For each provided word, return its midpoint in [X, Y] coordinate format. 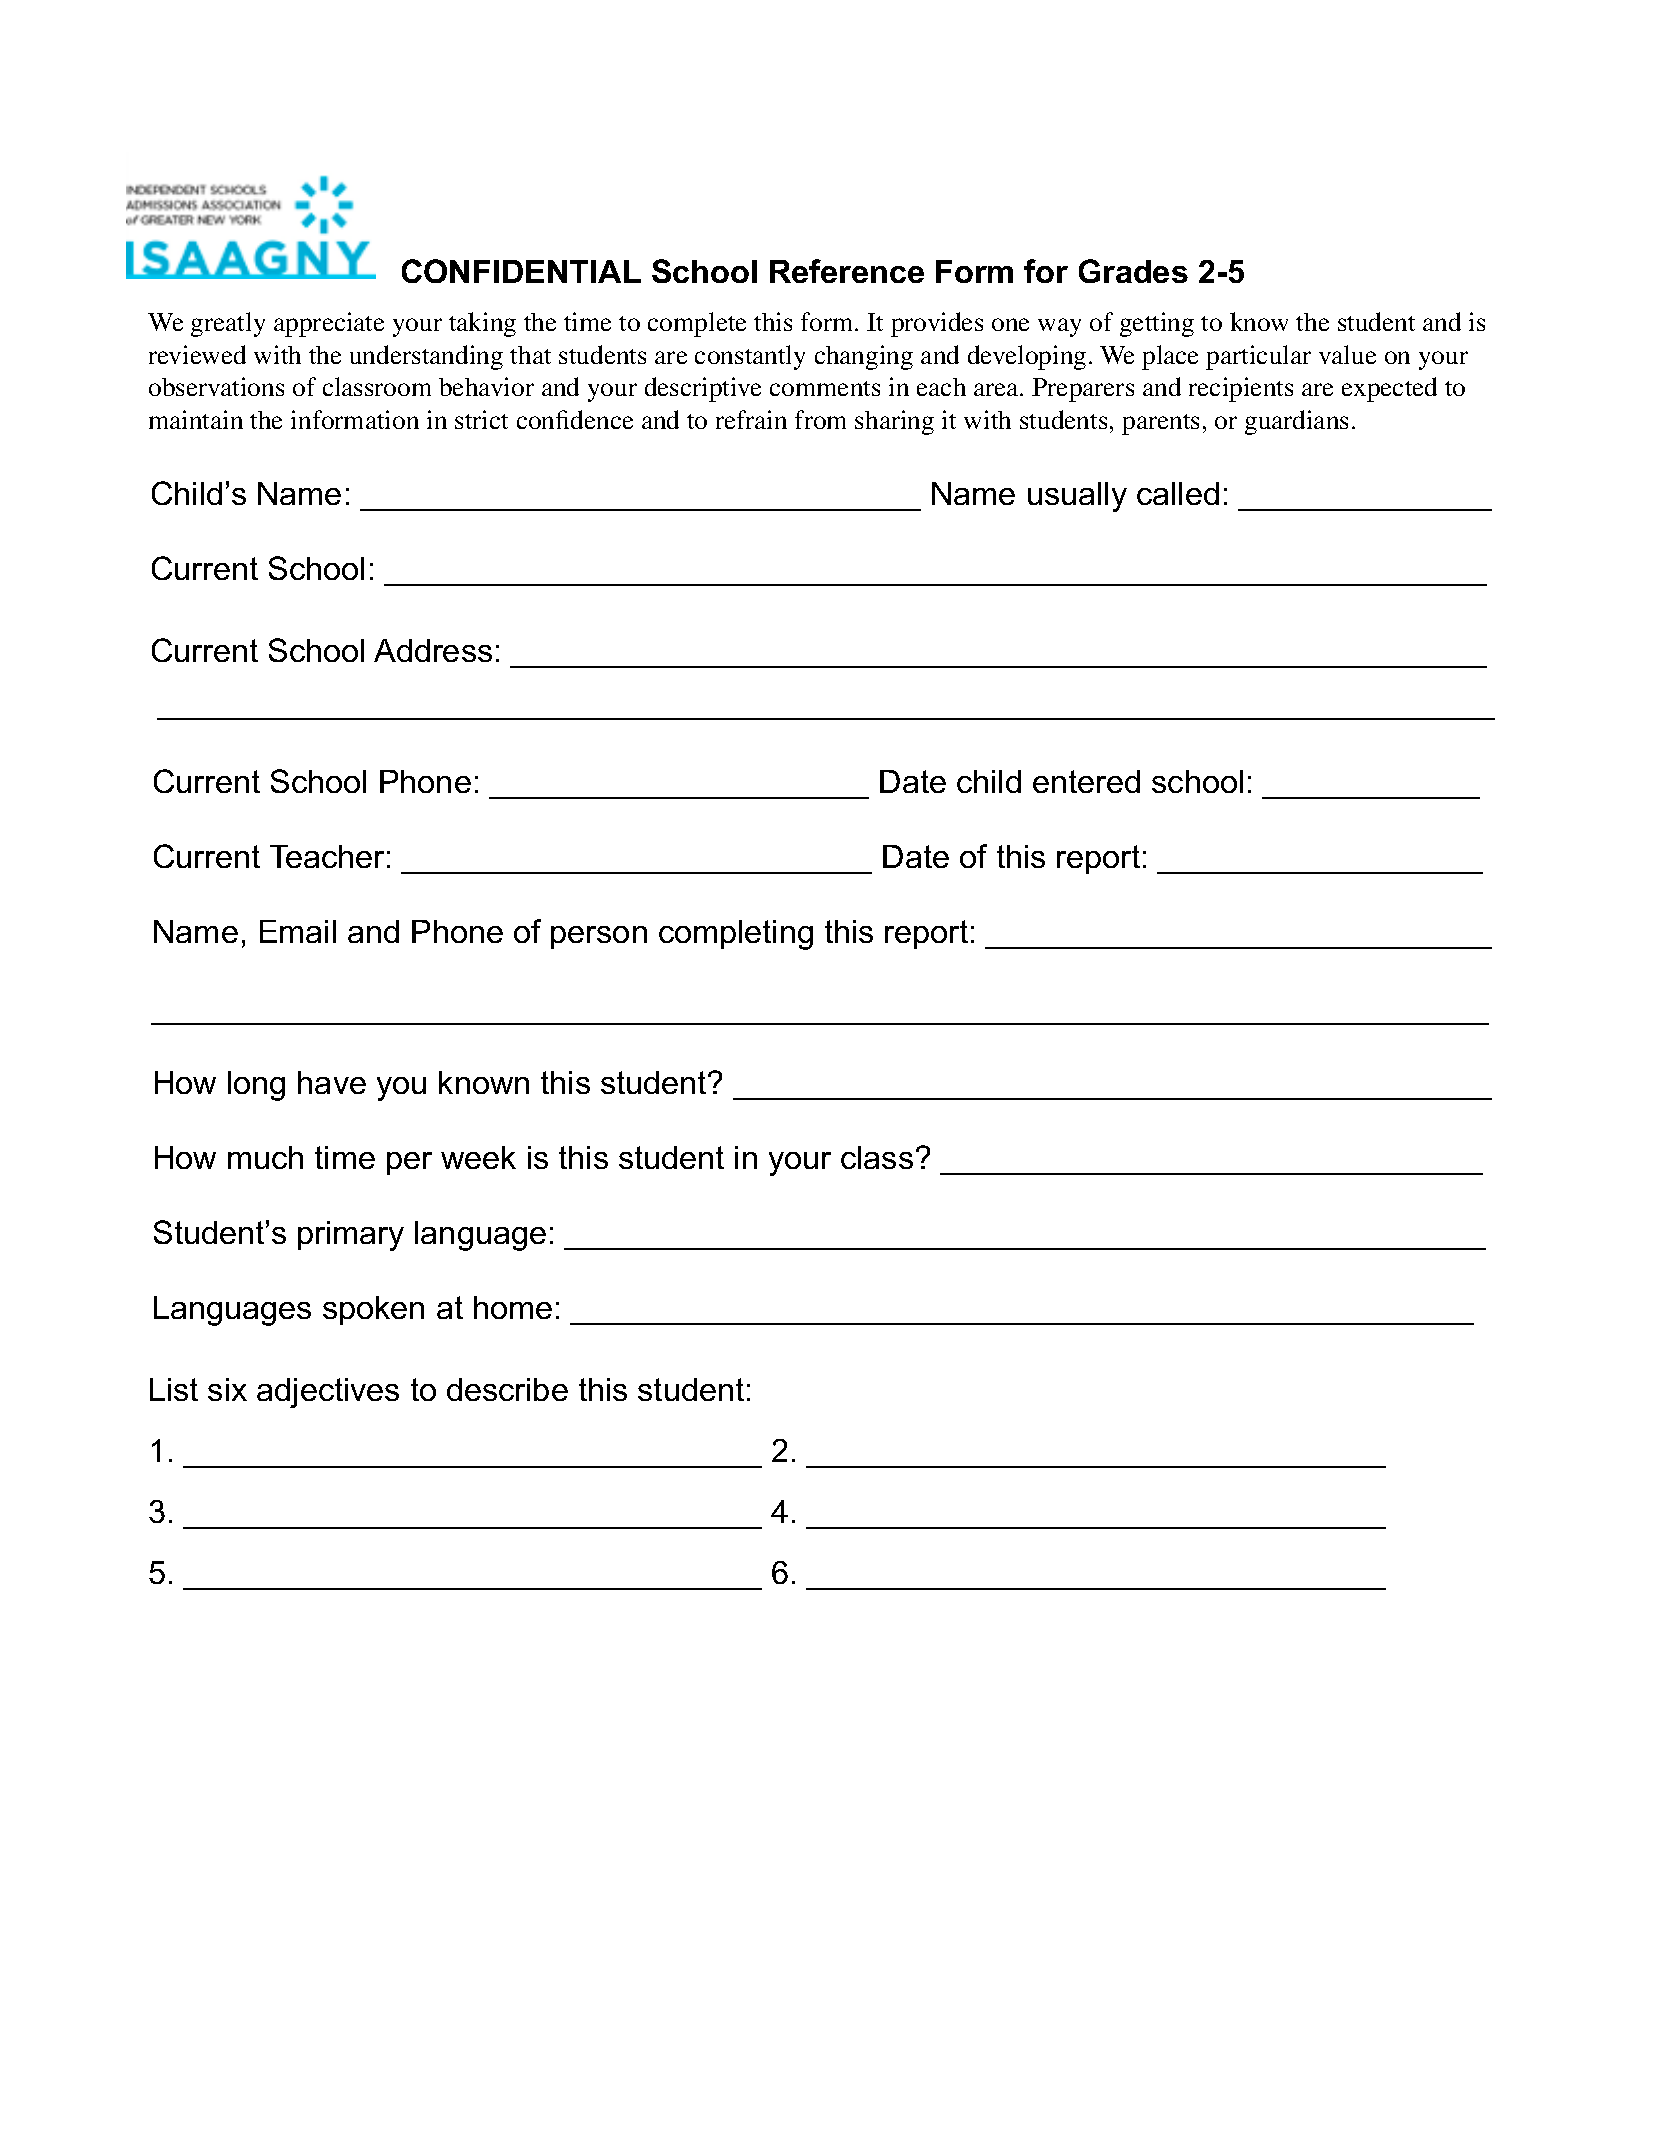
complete [697, 324]
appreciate [329, 324]
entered [1086, 781]
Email [298, 931]
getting [1157, 324]
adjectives [328, 1393]
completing [736, 935]
